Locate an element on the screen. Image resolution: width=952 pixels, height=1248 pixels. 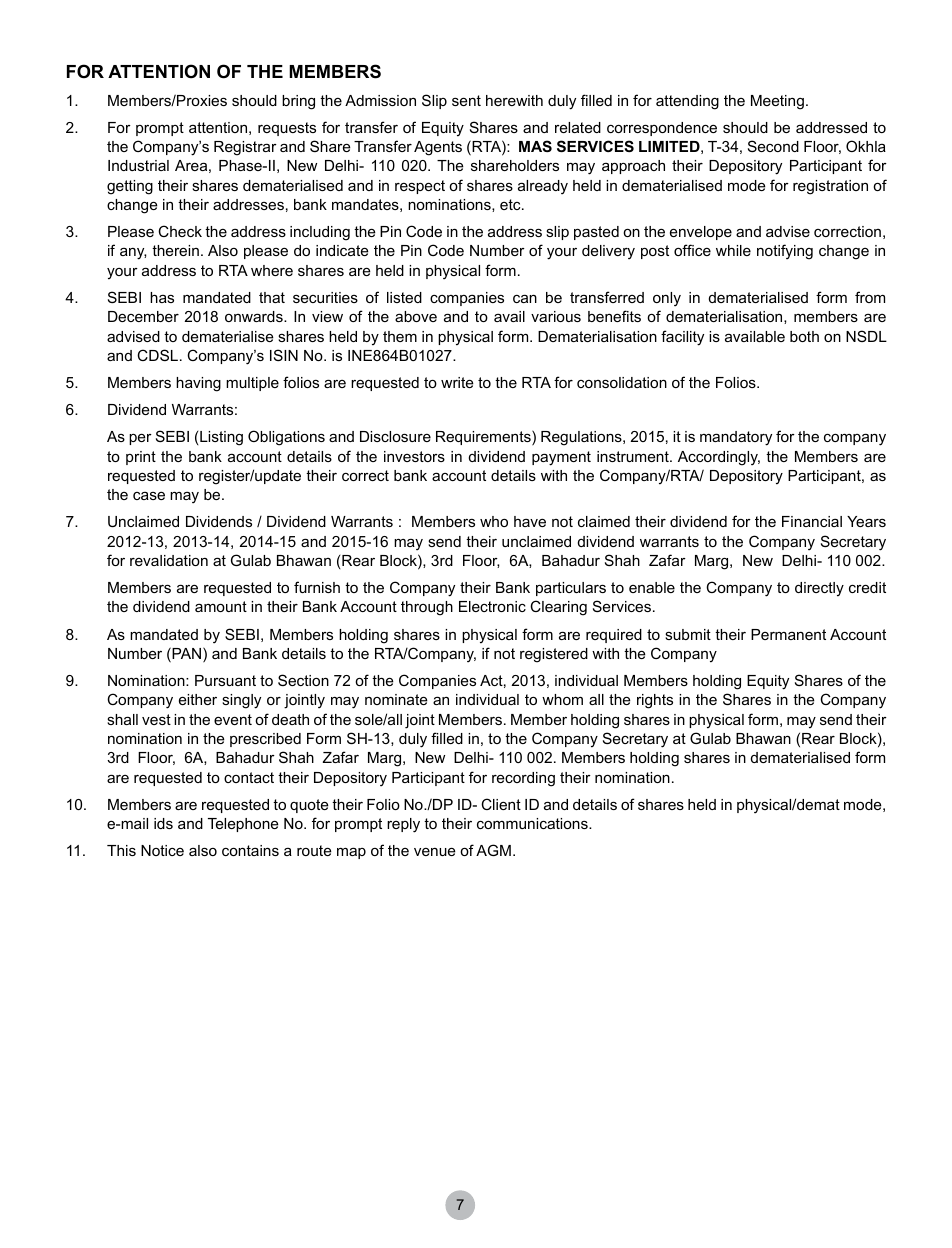
Telephone is located at coordinates (243, 825).
